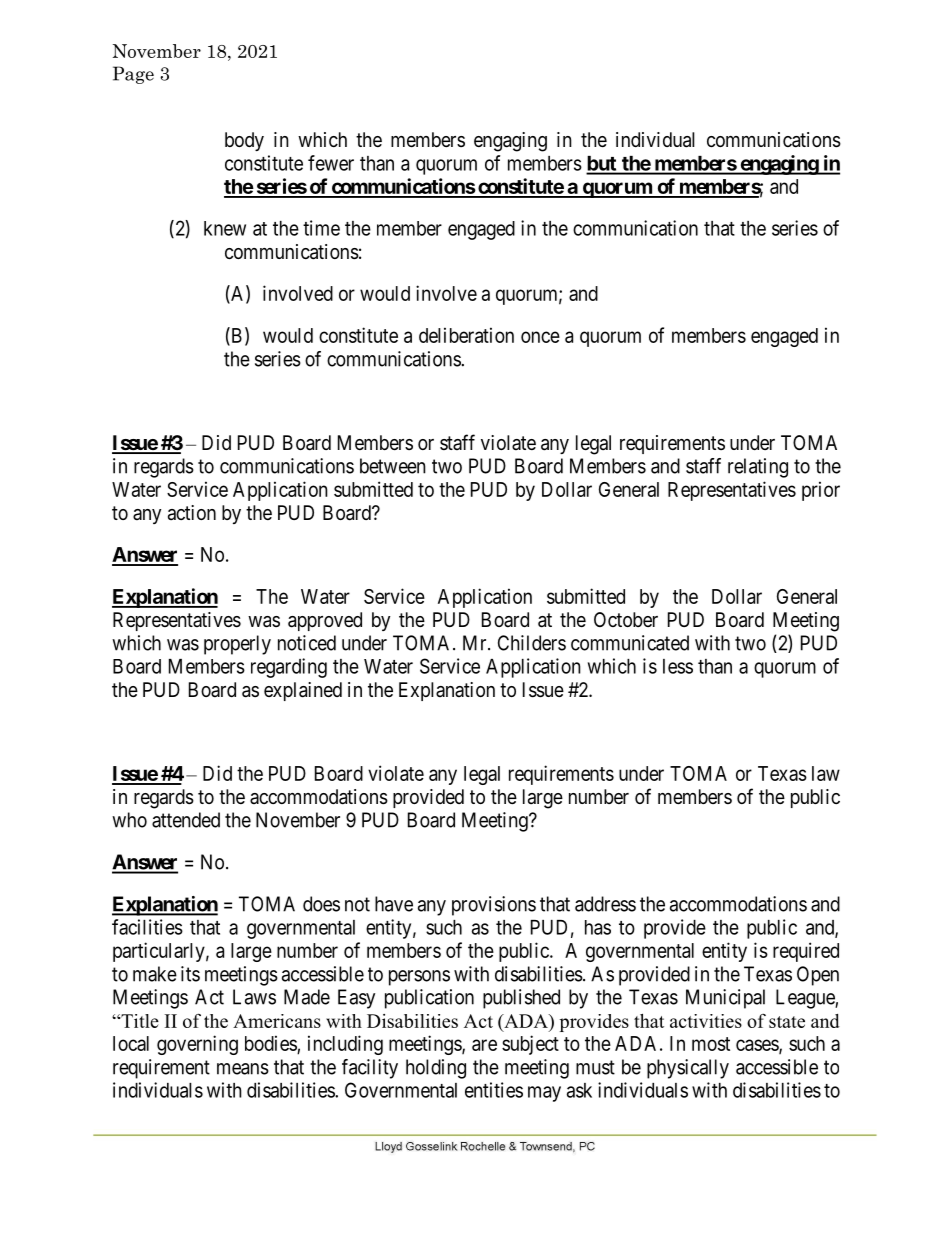 This document has height=1233, width=952. I want to click on October, so click(626, 619).
